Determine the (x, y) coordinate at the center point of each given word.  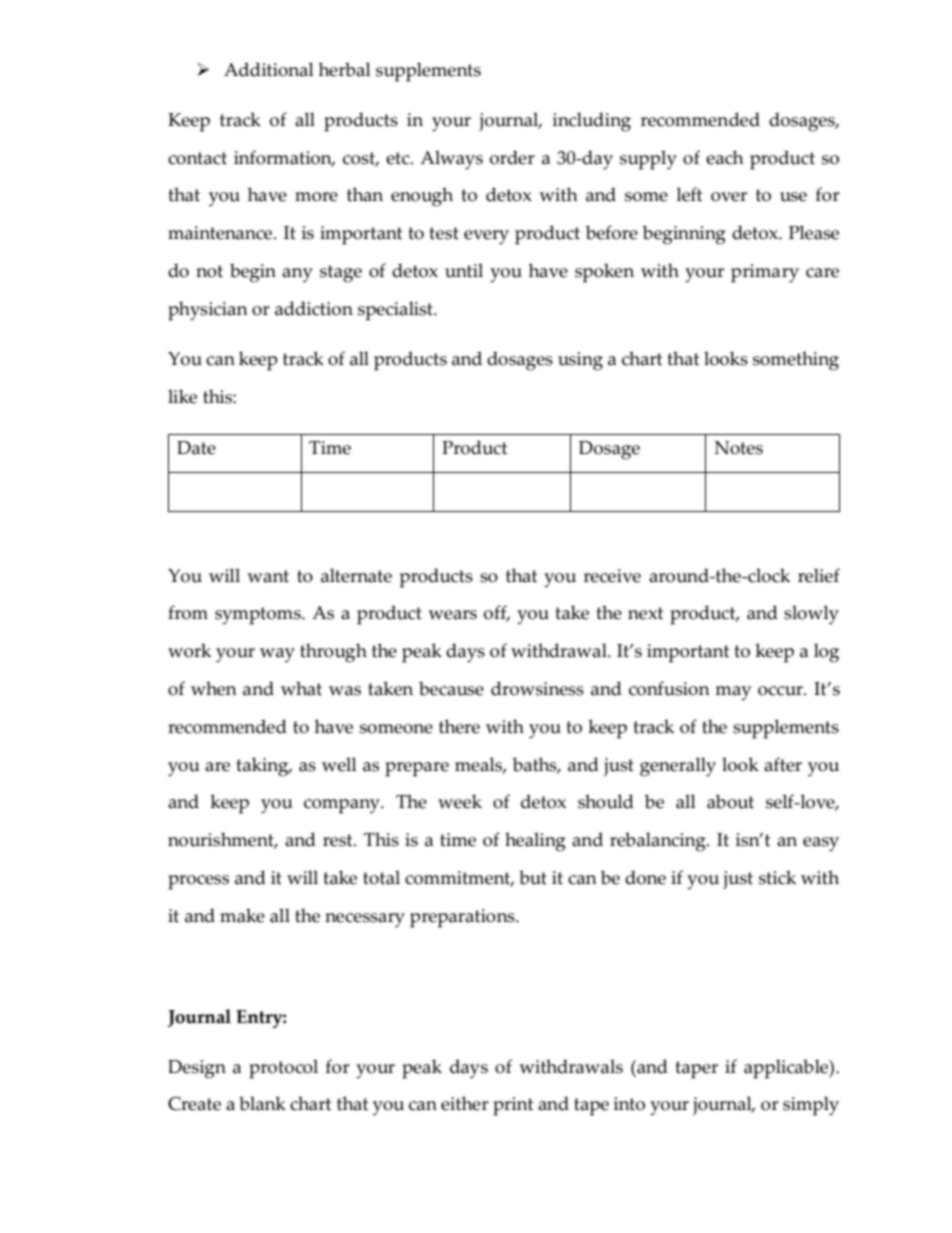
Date (196, 448)
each (725, 157)
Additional (269, 69)
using (580, 361)
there (459, 726)
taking (263, 767)
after (783, 764)
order (512, 157)
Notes (739, 448)
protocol (283, 1069)
